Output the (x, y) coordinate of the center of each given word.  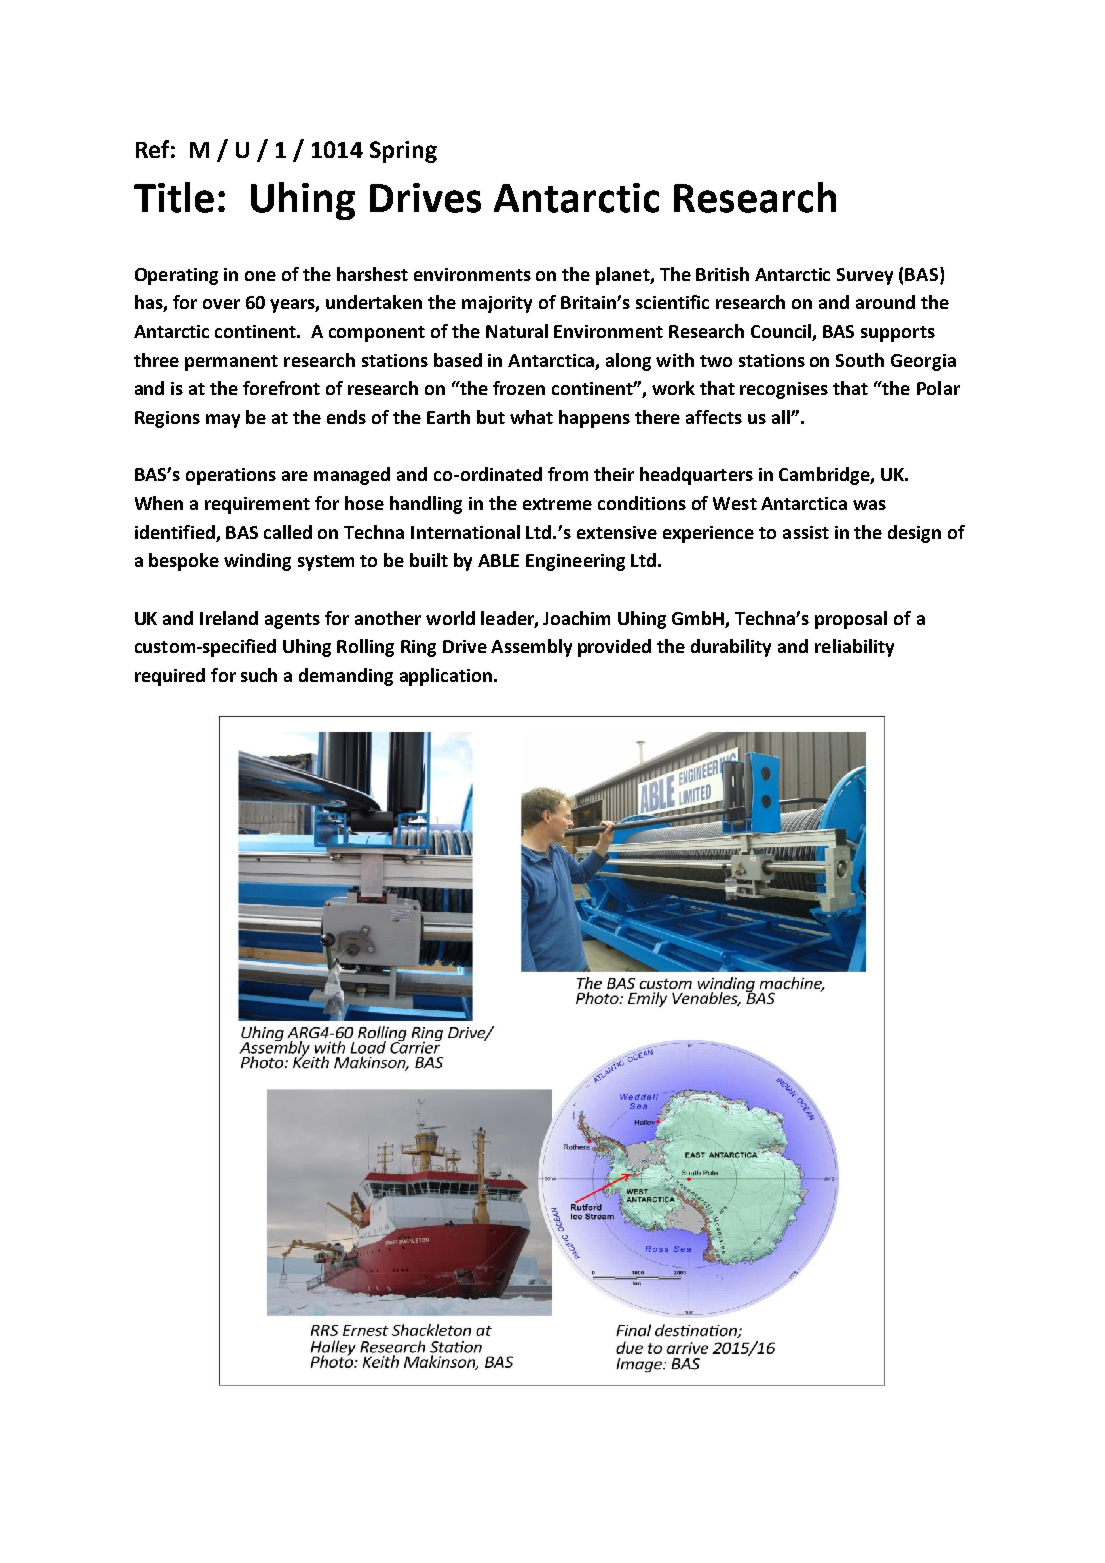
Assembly (531, 648)
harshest (372, 274)
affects (714, 417)
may (223, 421)
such (259, 675)
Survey (865, 276)
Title (174, 197)
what (531, 417)
